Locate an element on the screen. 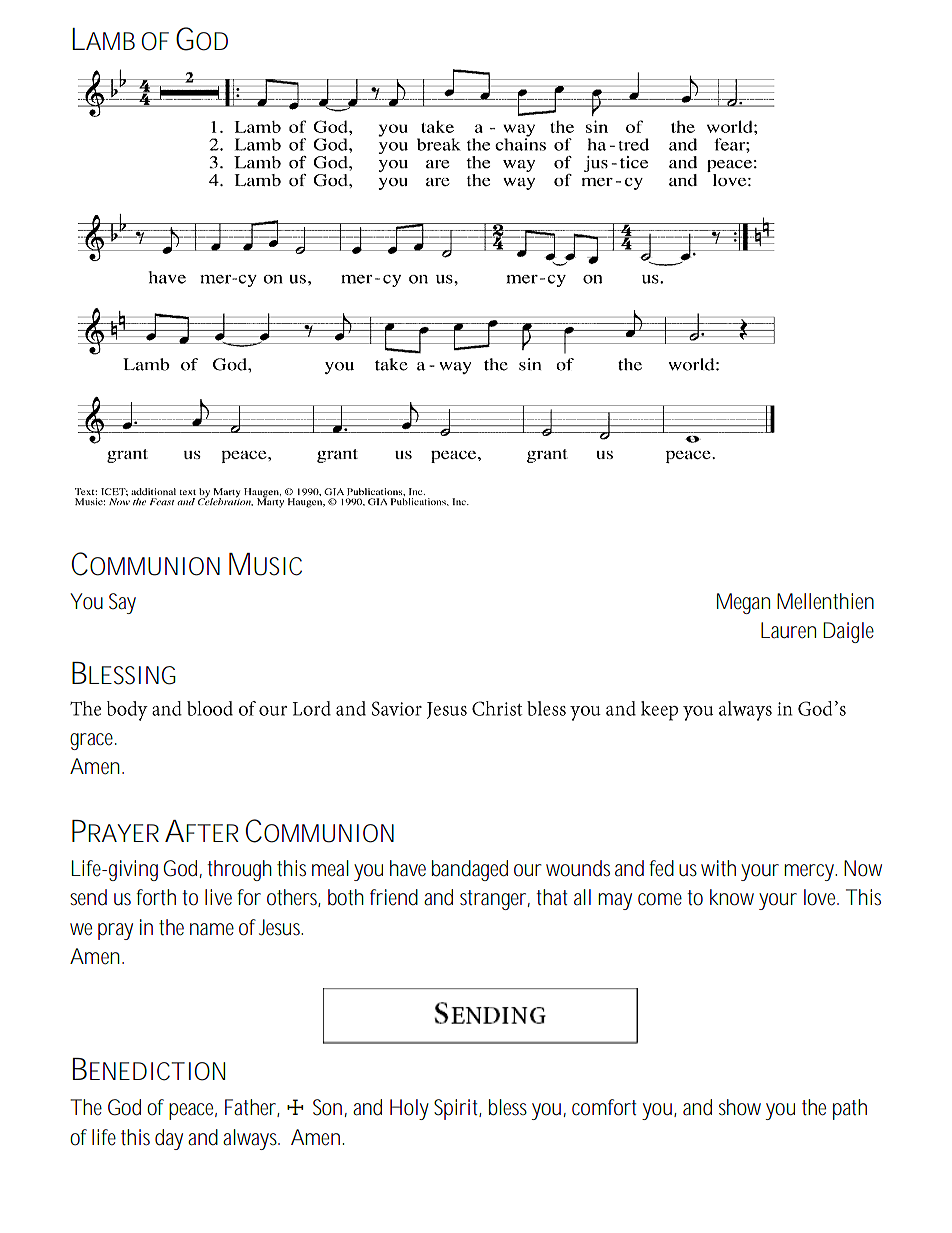 Image resolution: width=952 pixels, height=1233 pixels. grace is located at coordinates (93, 741).
